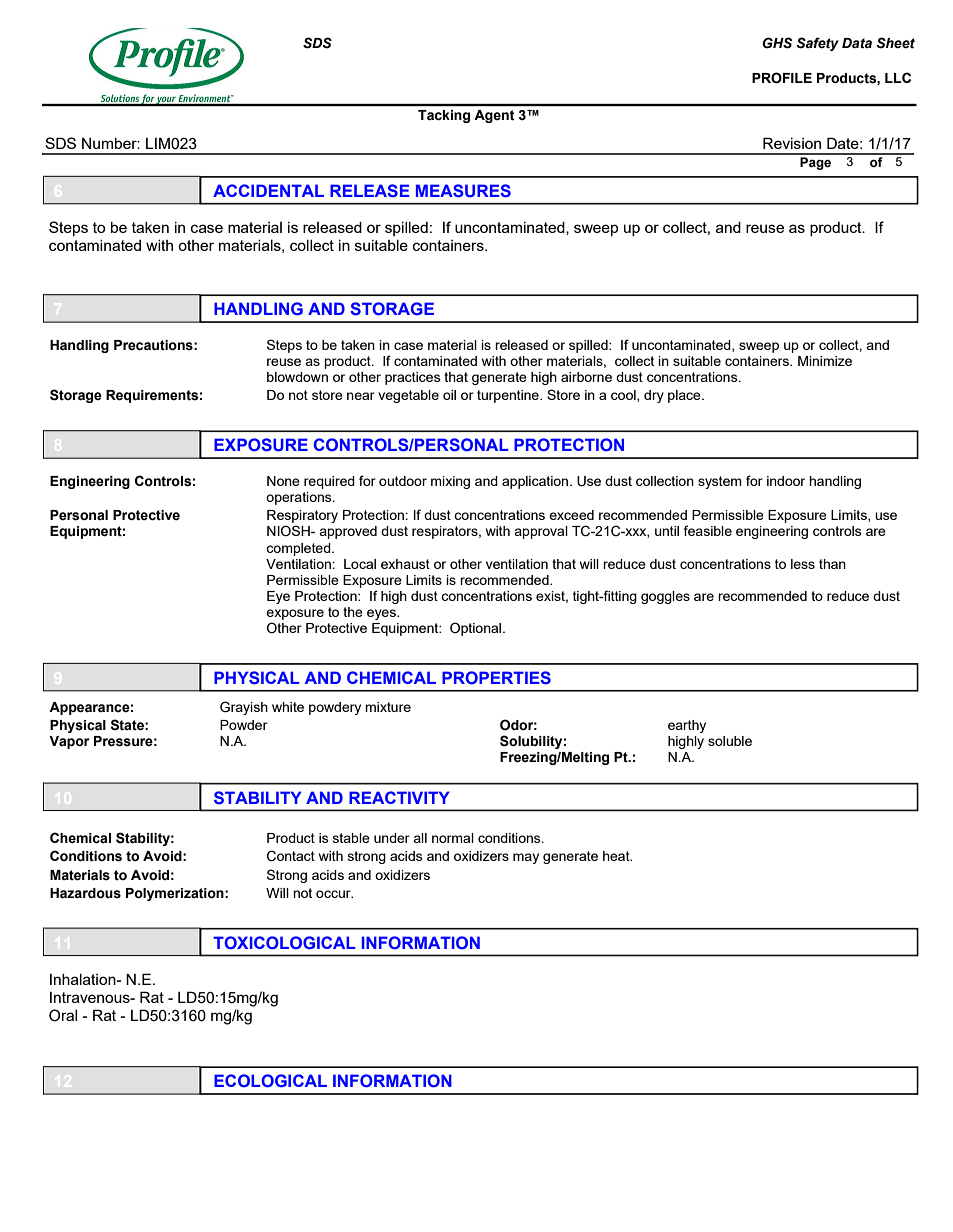 The width and height of the image is (953, 1232). Describe the element at coordinates (299, 549) in the image. I see `completed` at that location.
